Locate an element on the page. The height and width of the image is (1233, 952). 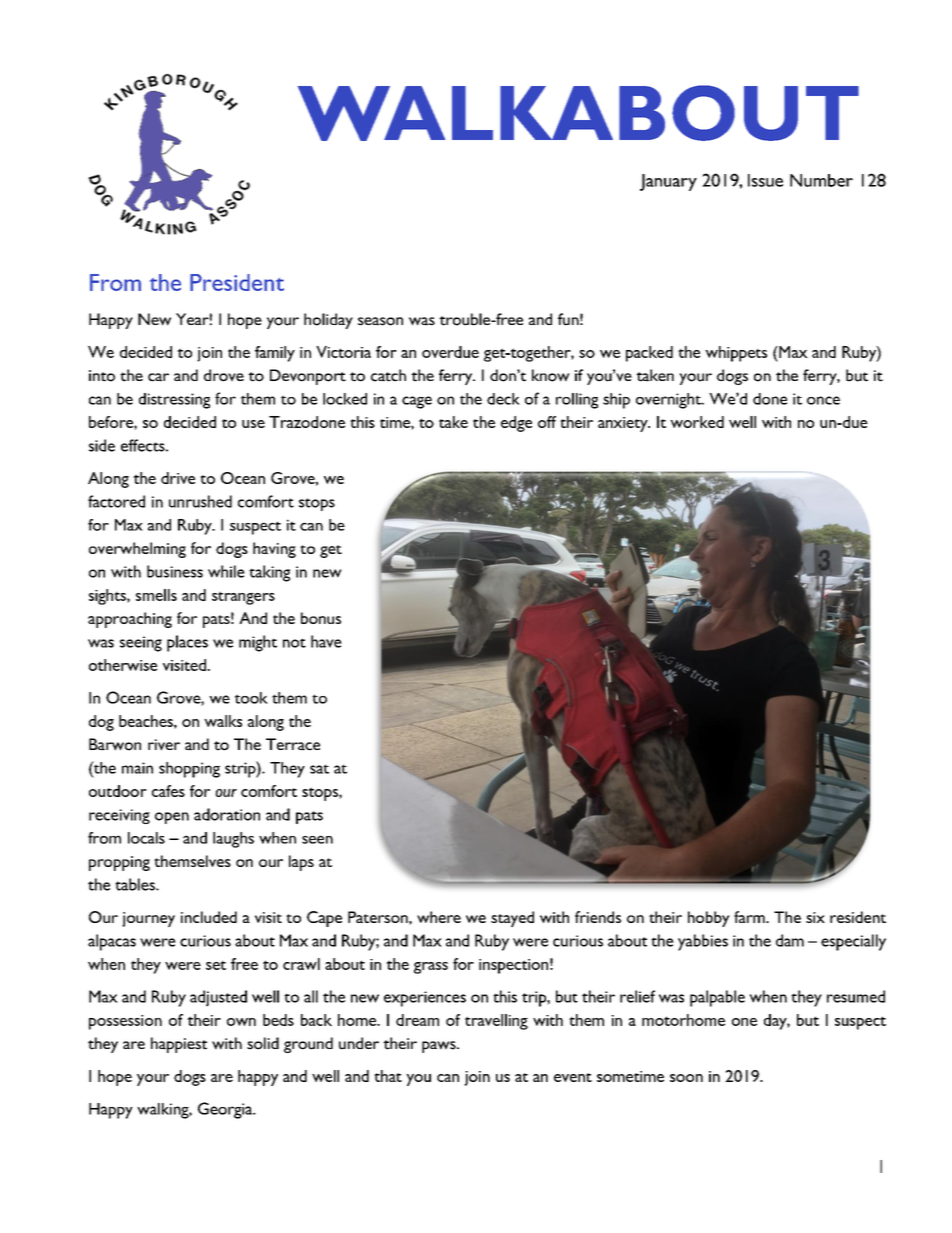
cafes is located at coordinates (168, 791).
